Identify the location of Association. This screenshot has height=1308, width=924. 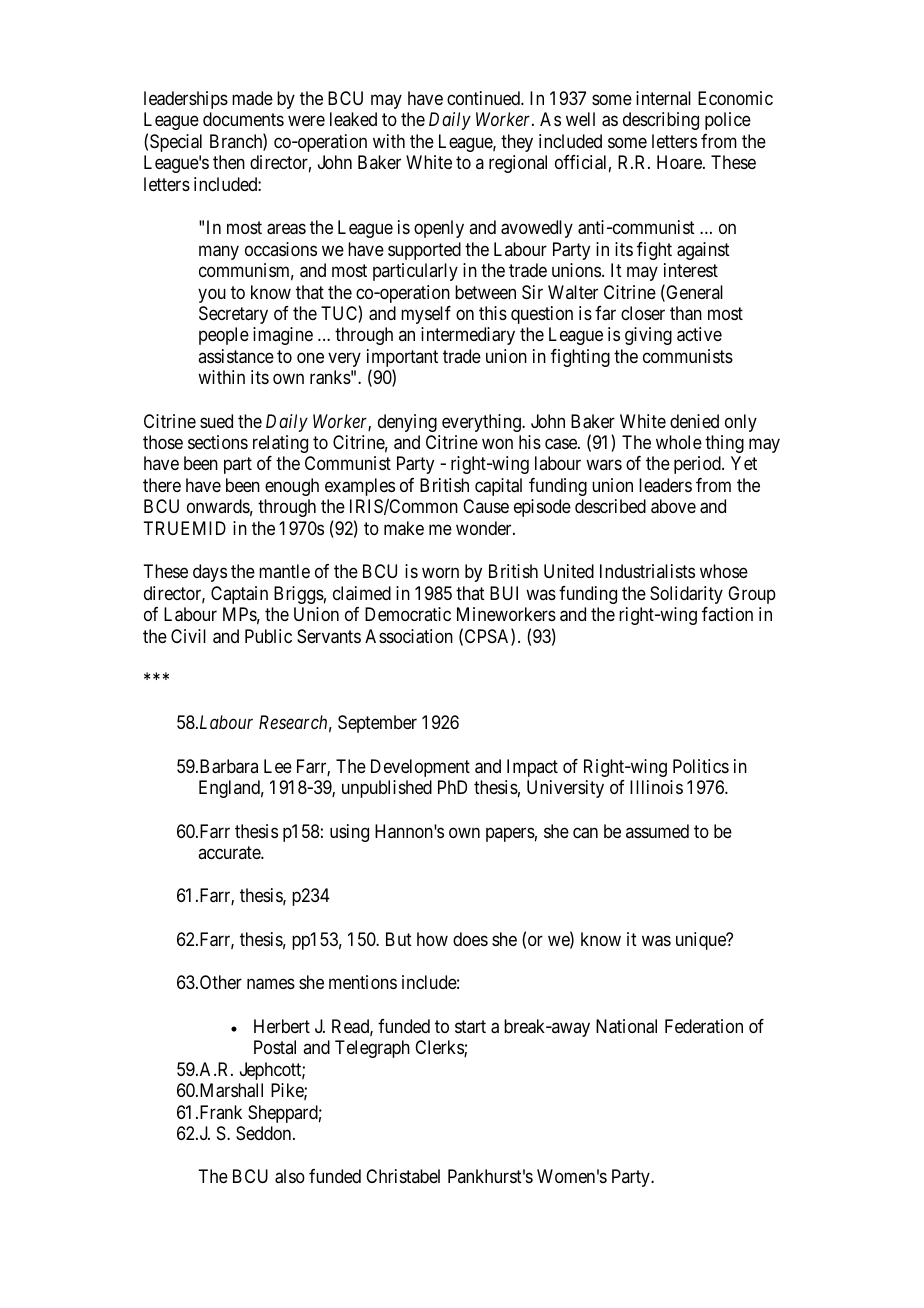
(409, 636).
